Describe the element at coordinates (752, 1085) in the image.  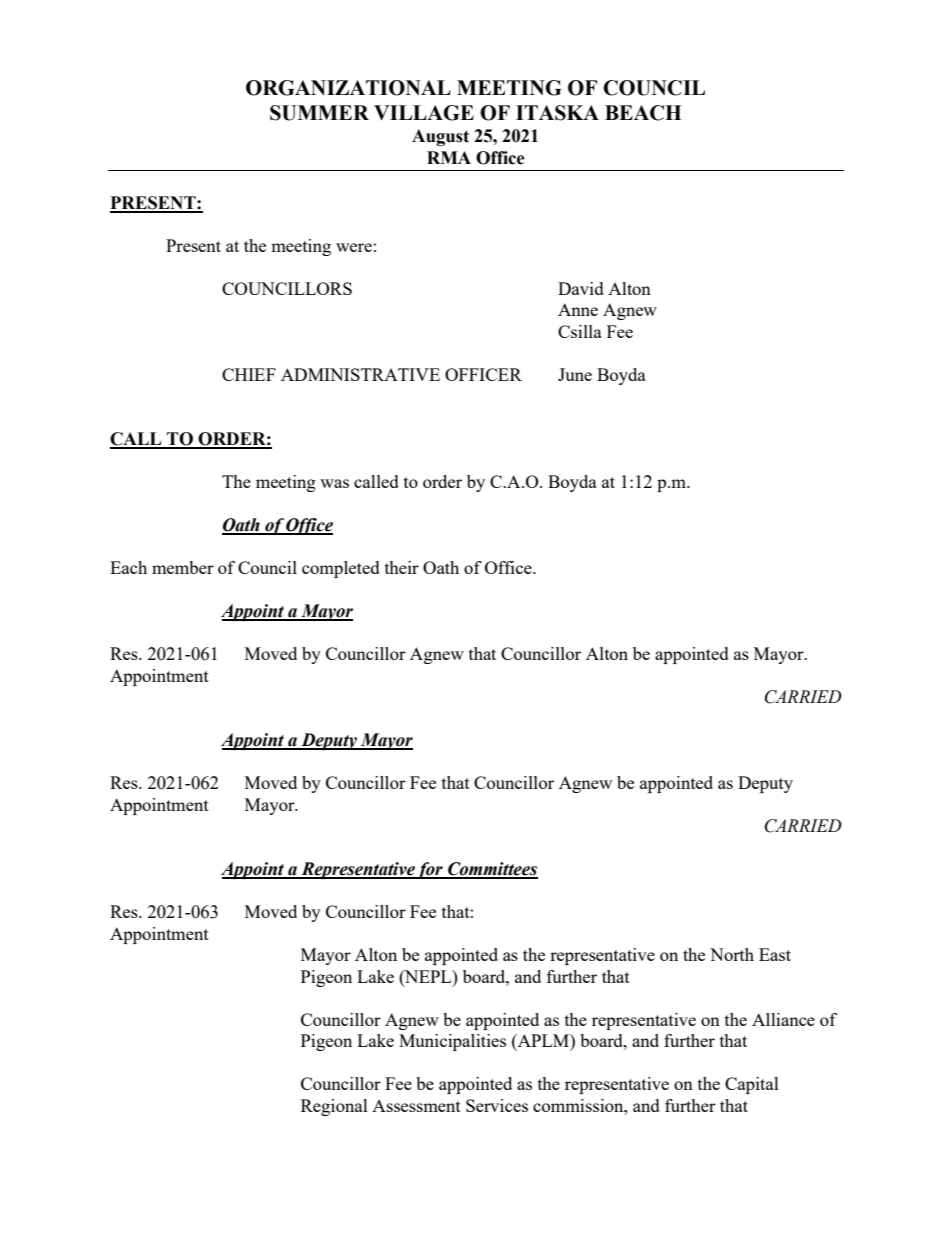
I see `Capital` at that location.
